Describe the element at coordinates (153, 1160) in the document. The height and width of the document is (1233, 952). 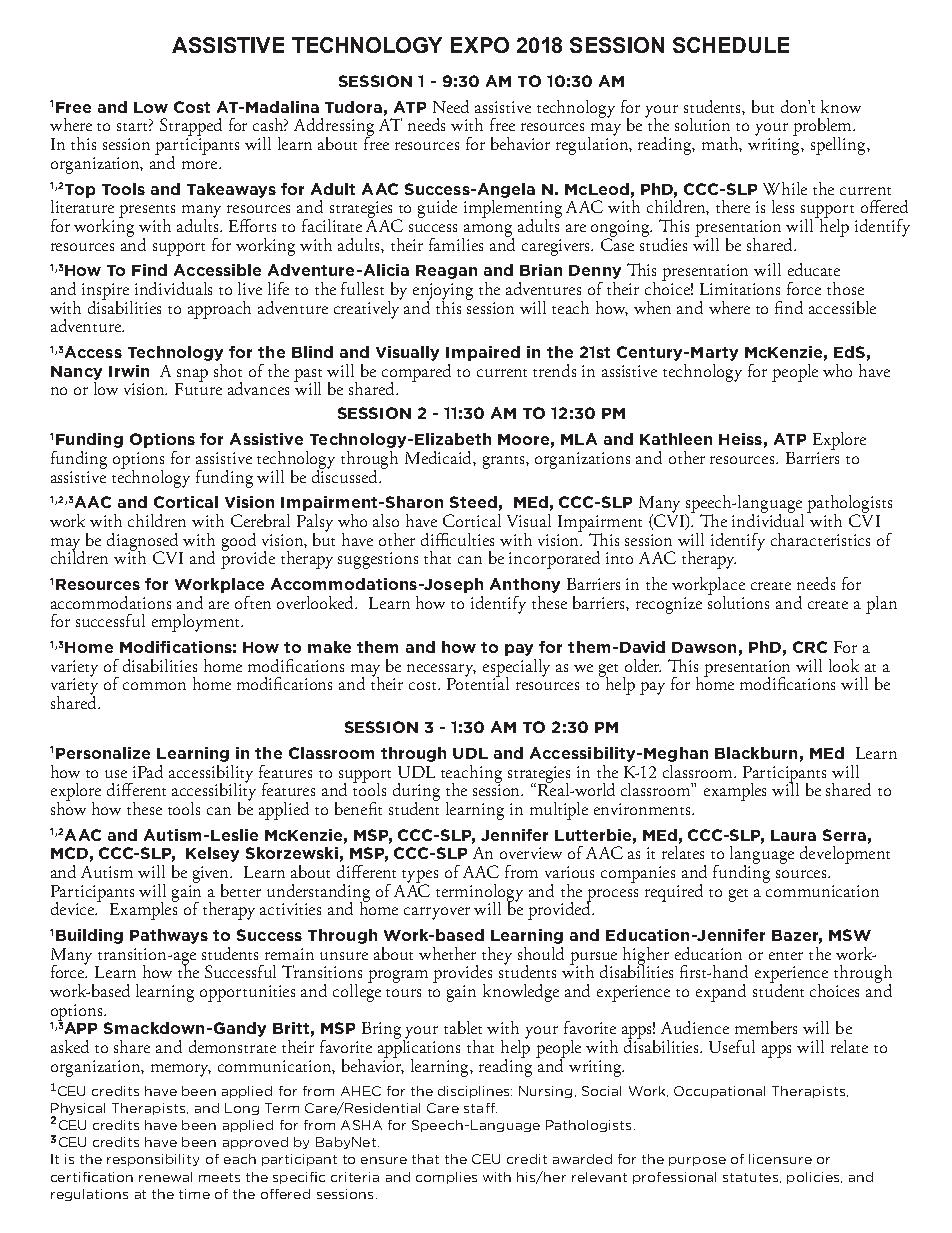
I see `responsibility` at that location.
